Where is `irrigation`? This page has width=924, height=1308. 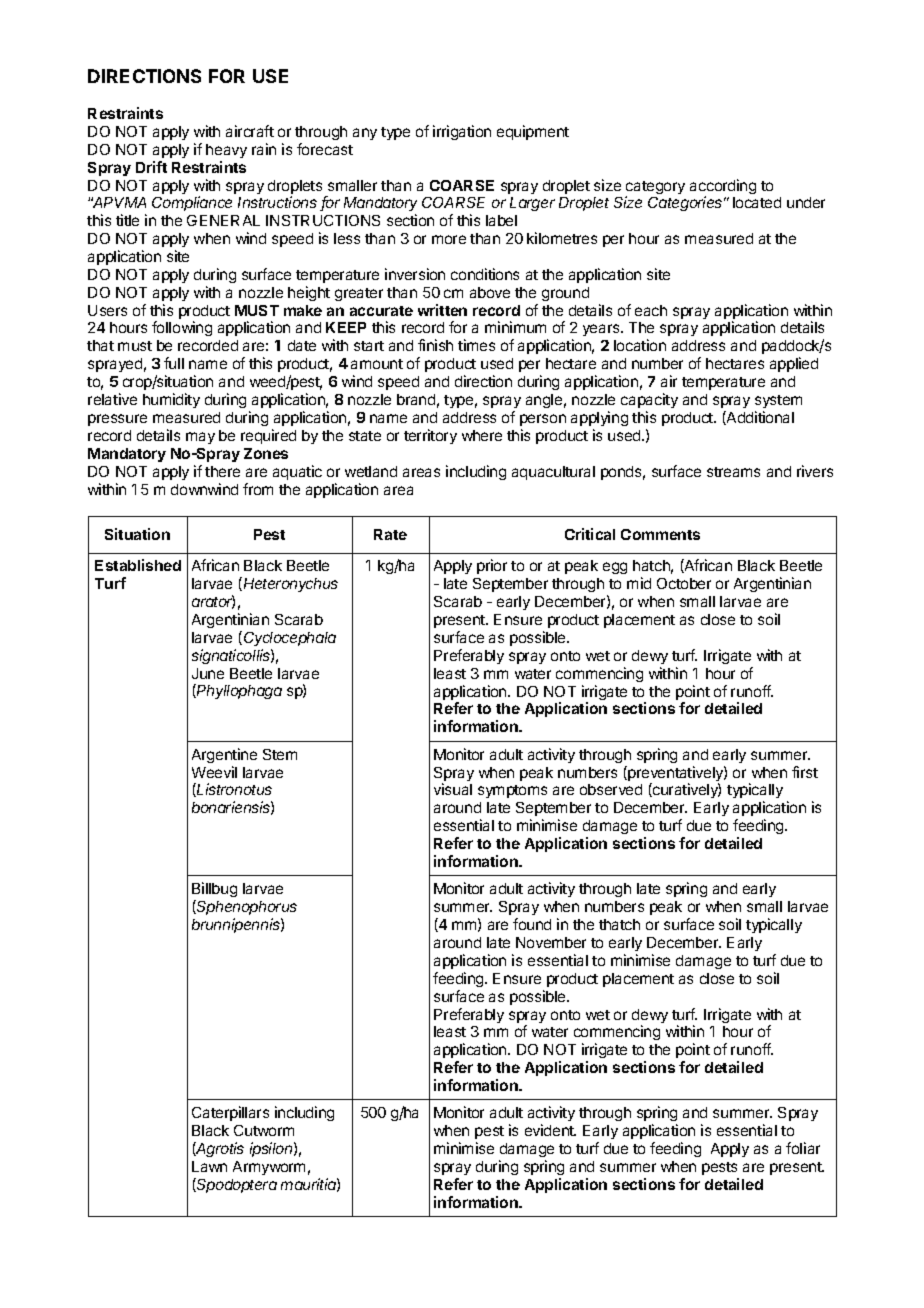
irrigation is located at coordinates (462, 132).
